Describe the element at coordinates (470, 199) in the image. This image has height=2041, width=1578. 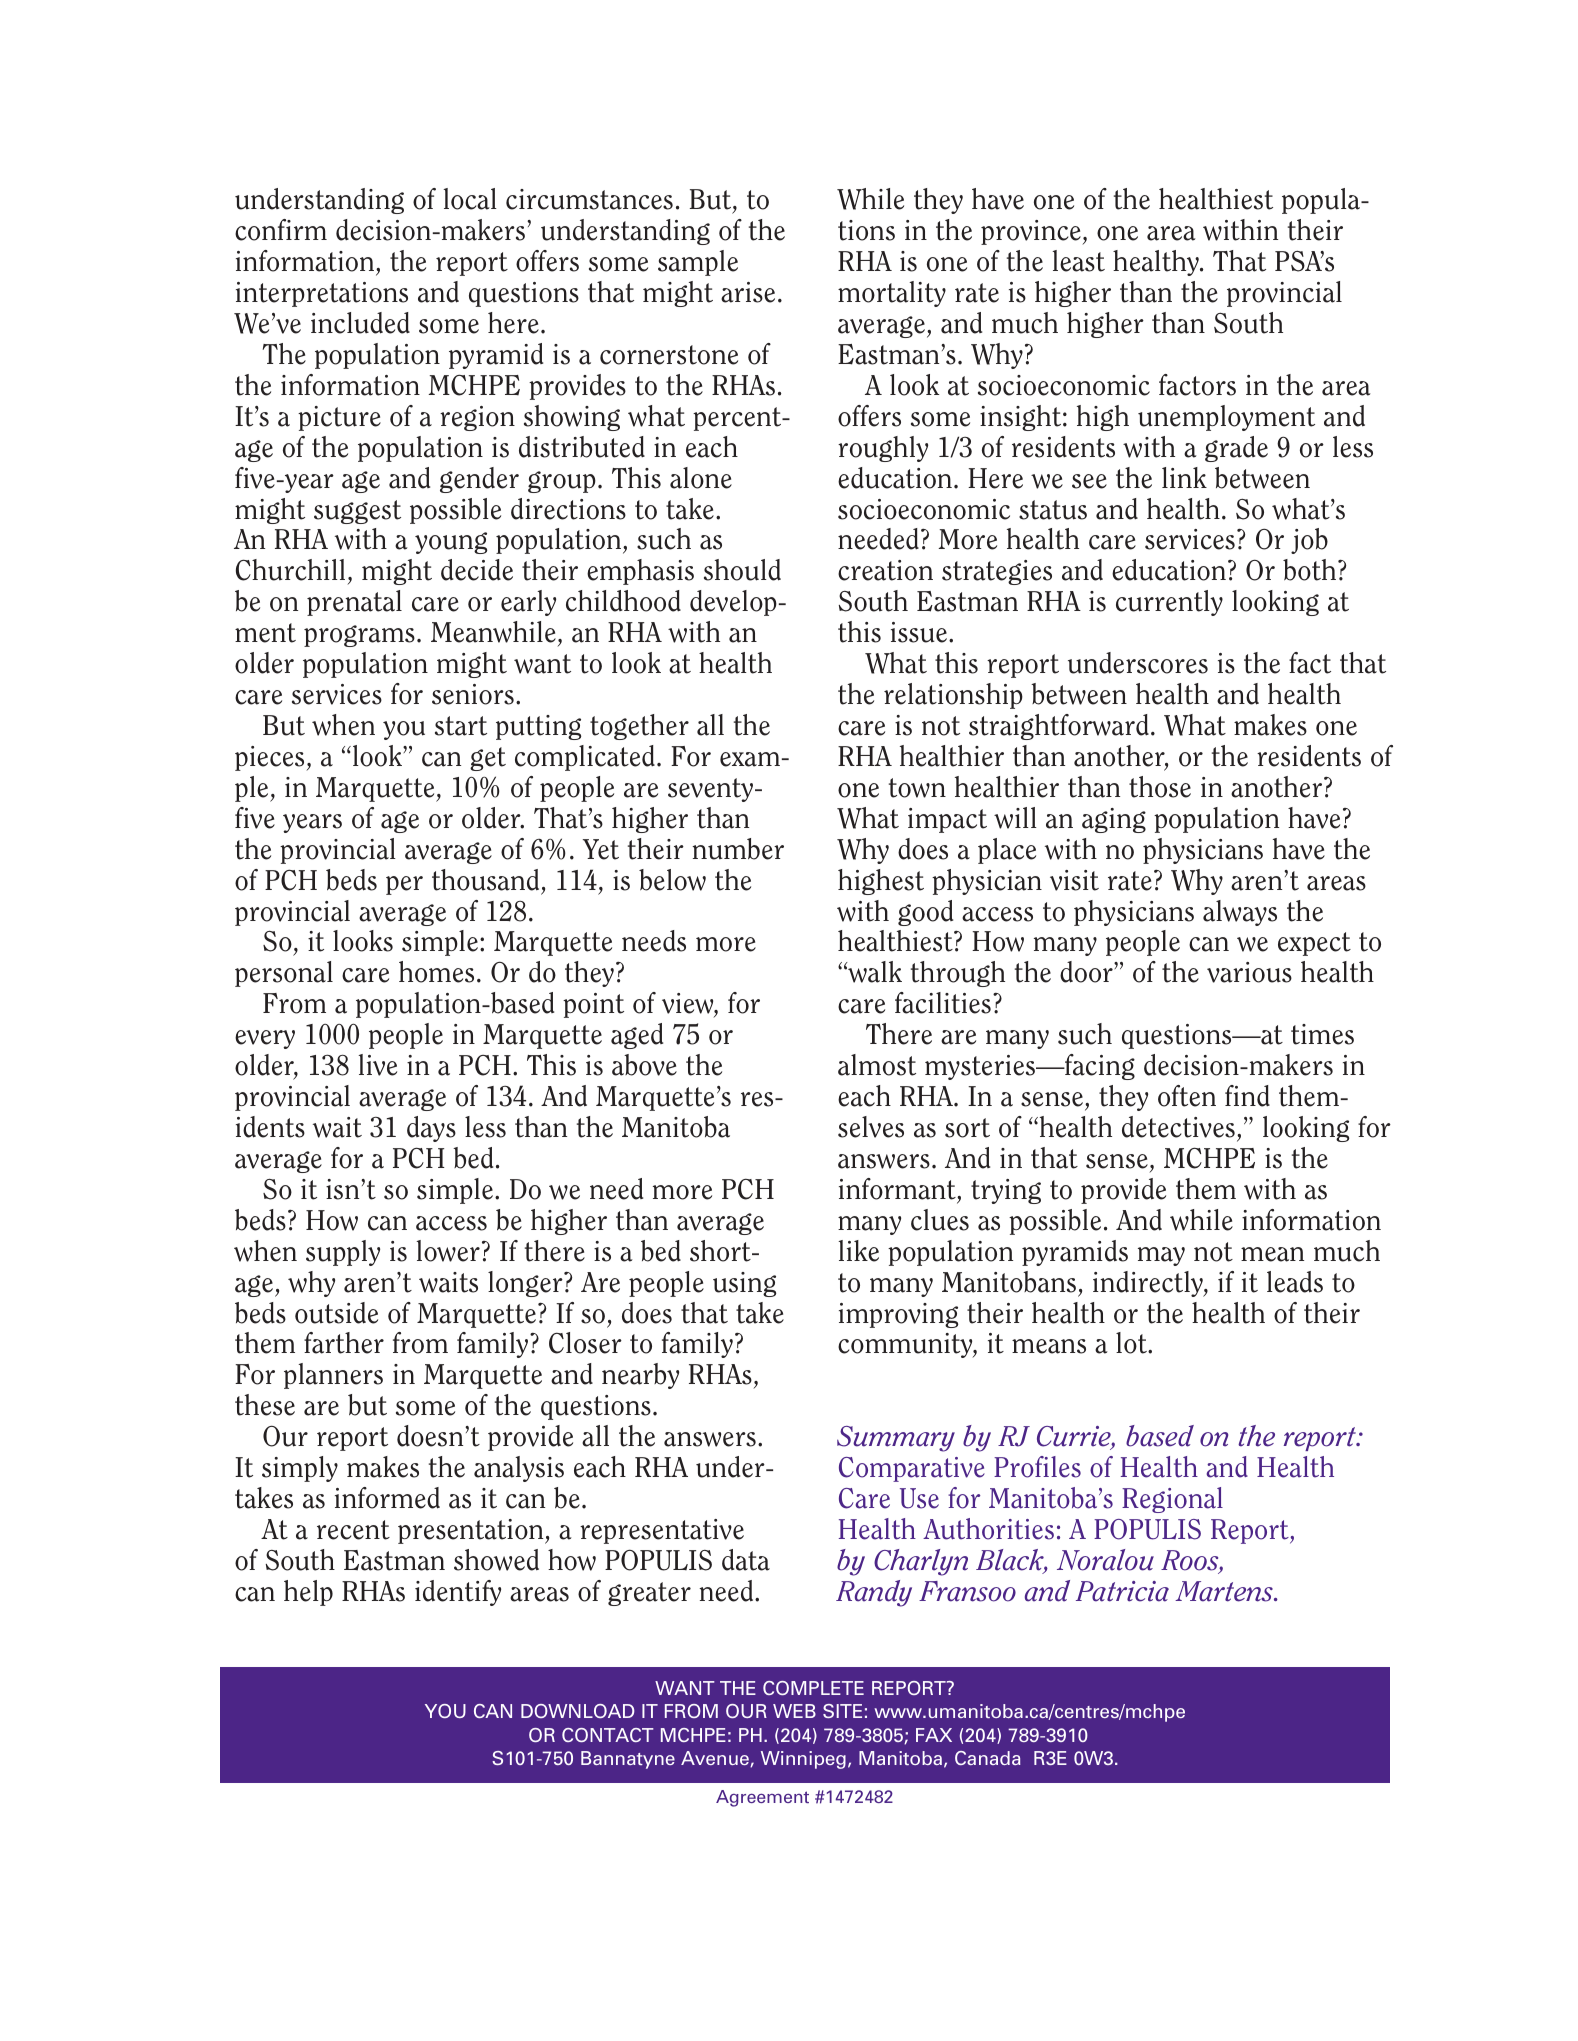
I see `local` at that location.
